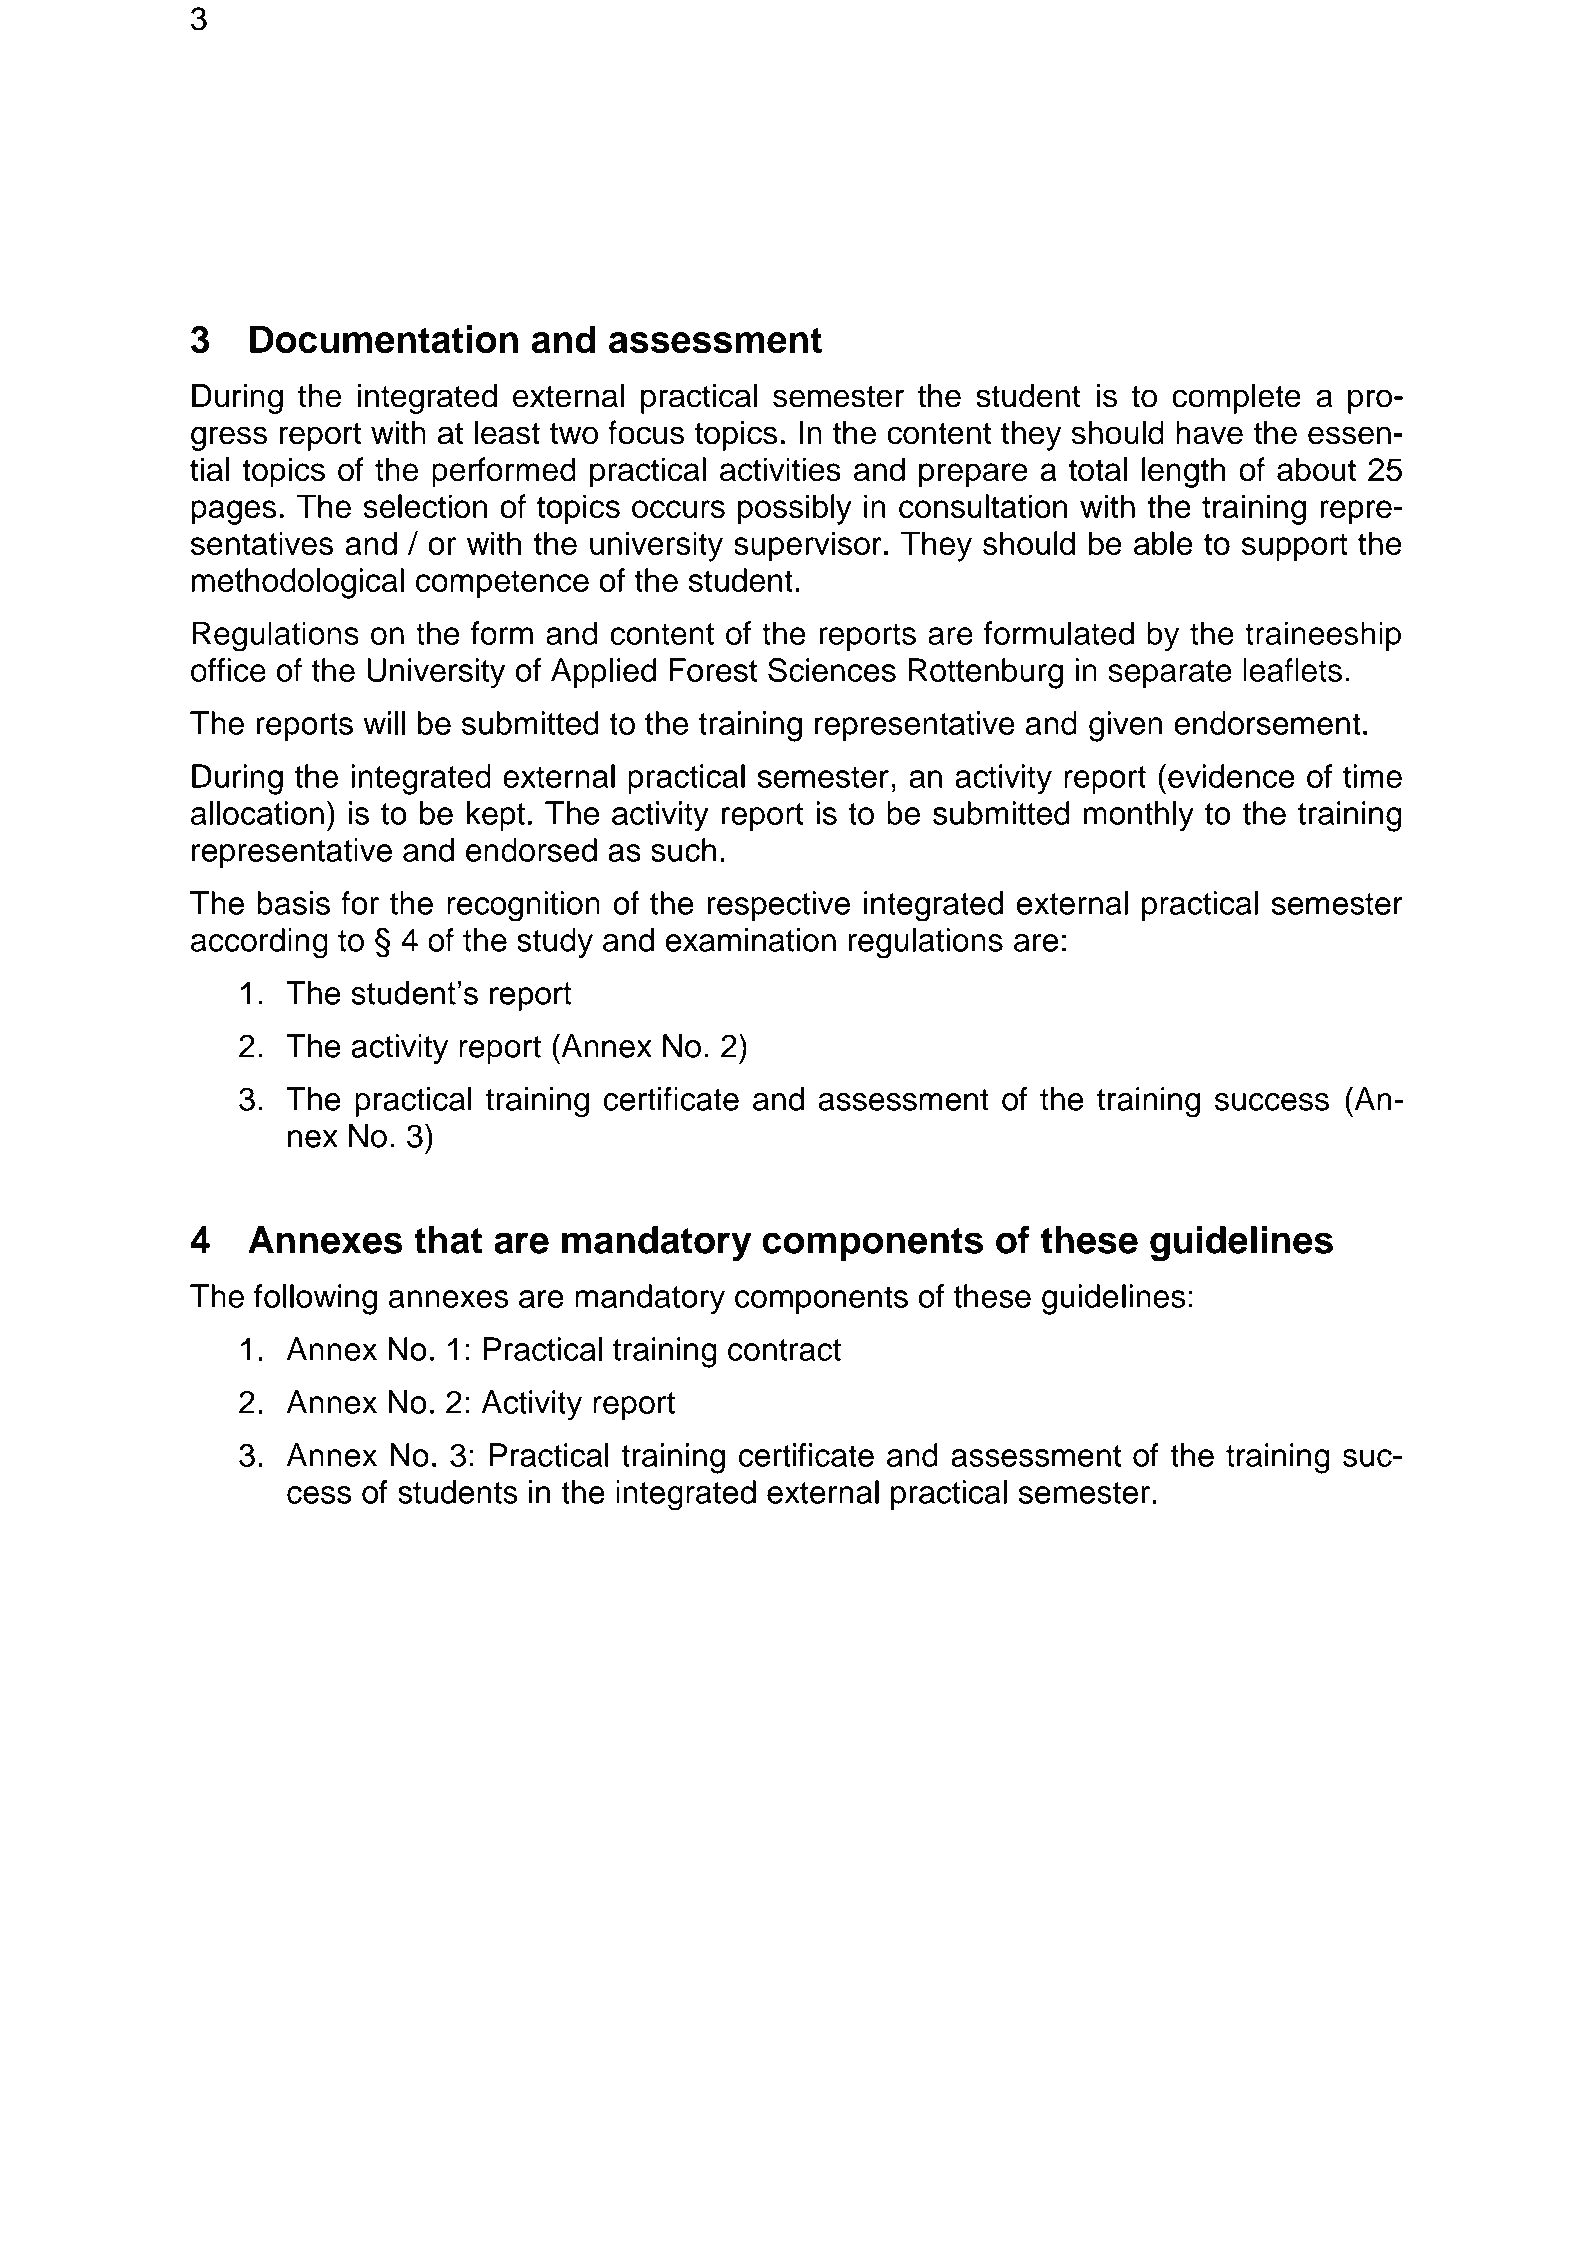  Describe the element at coordinates (448, 1240) in the document. I see `that` at that location.
